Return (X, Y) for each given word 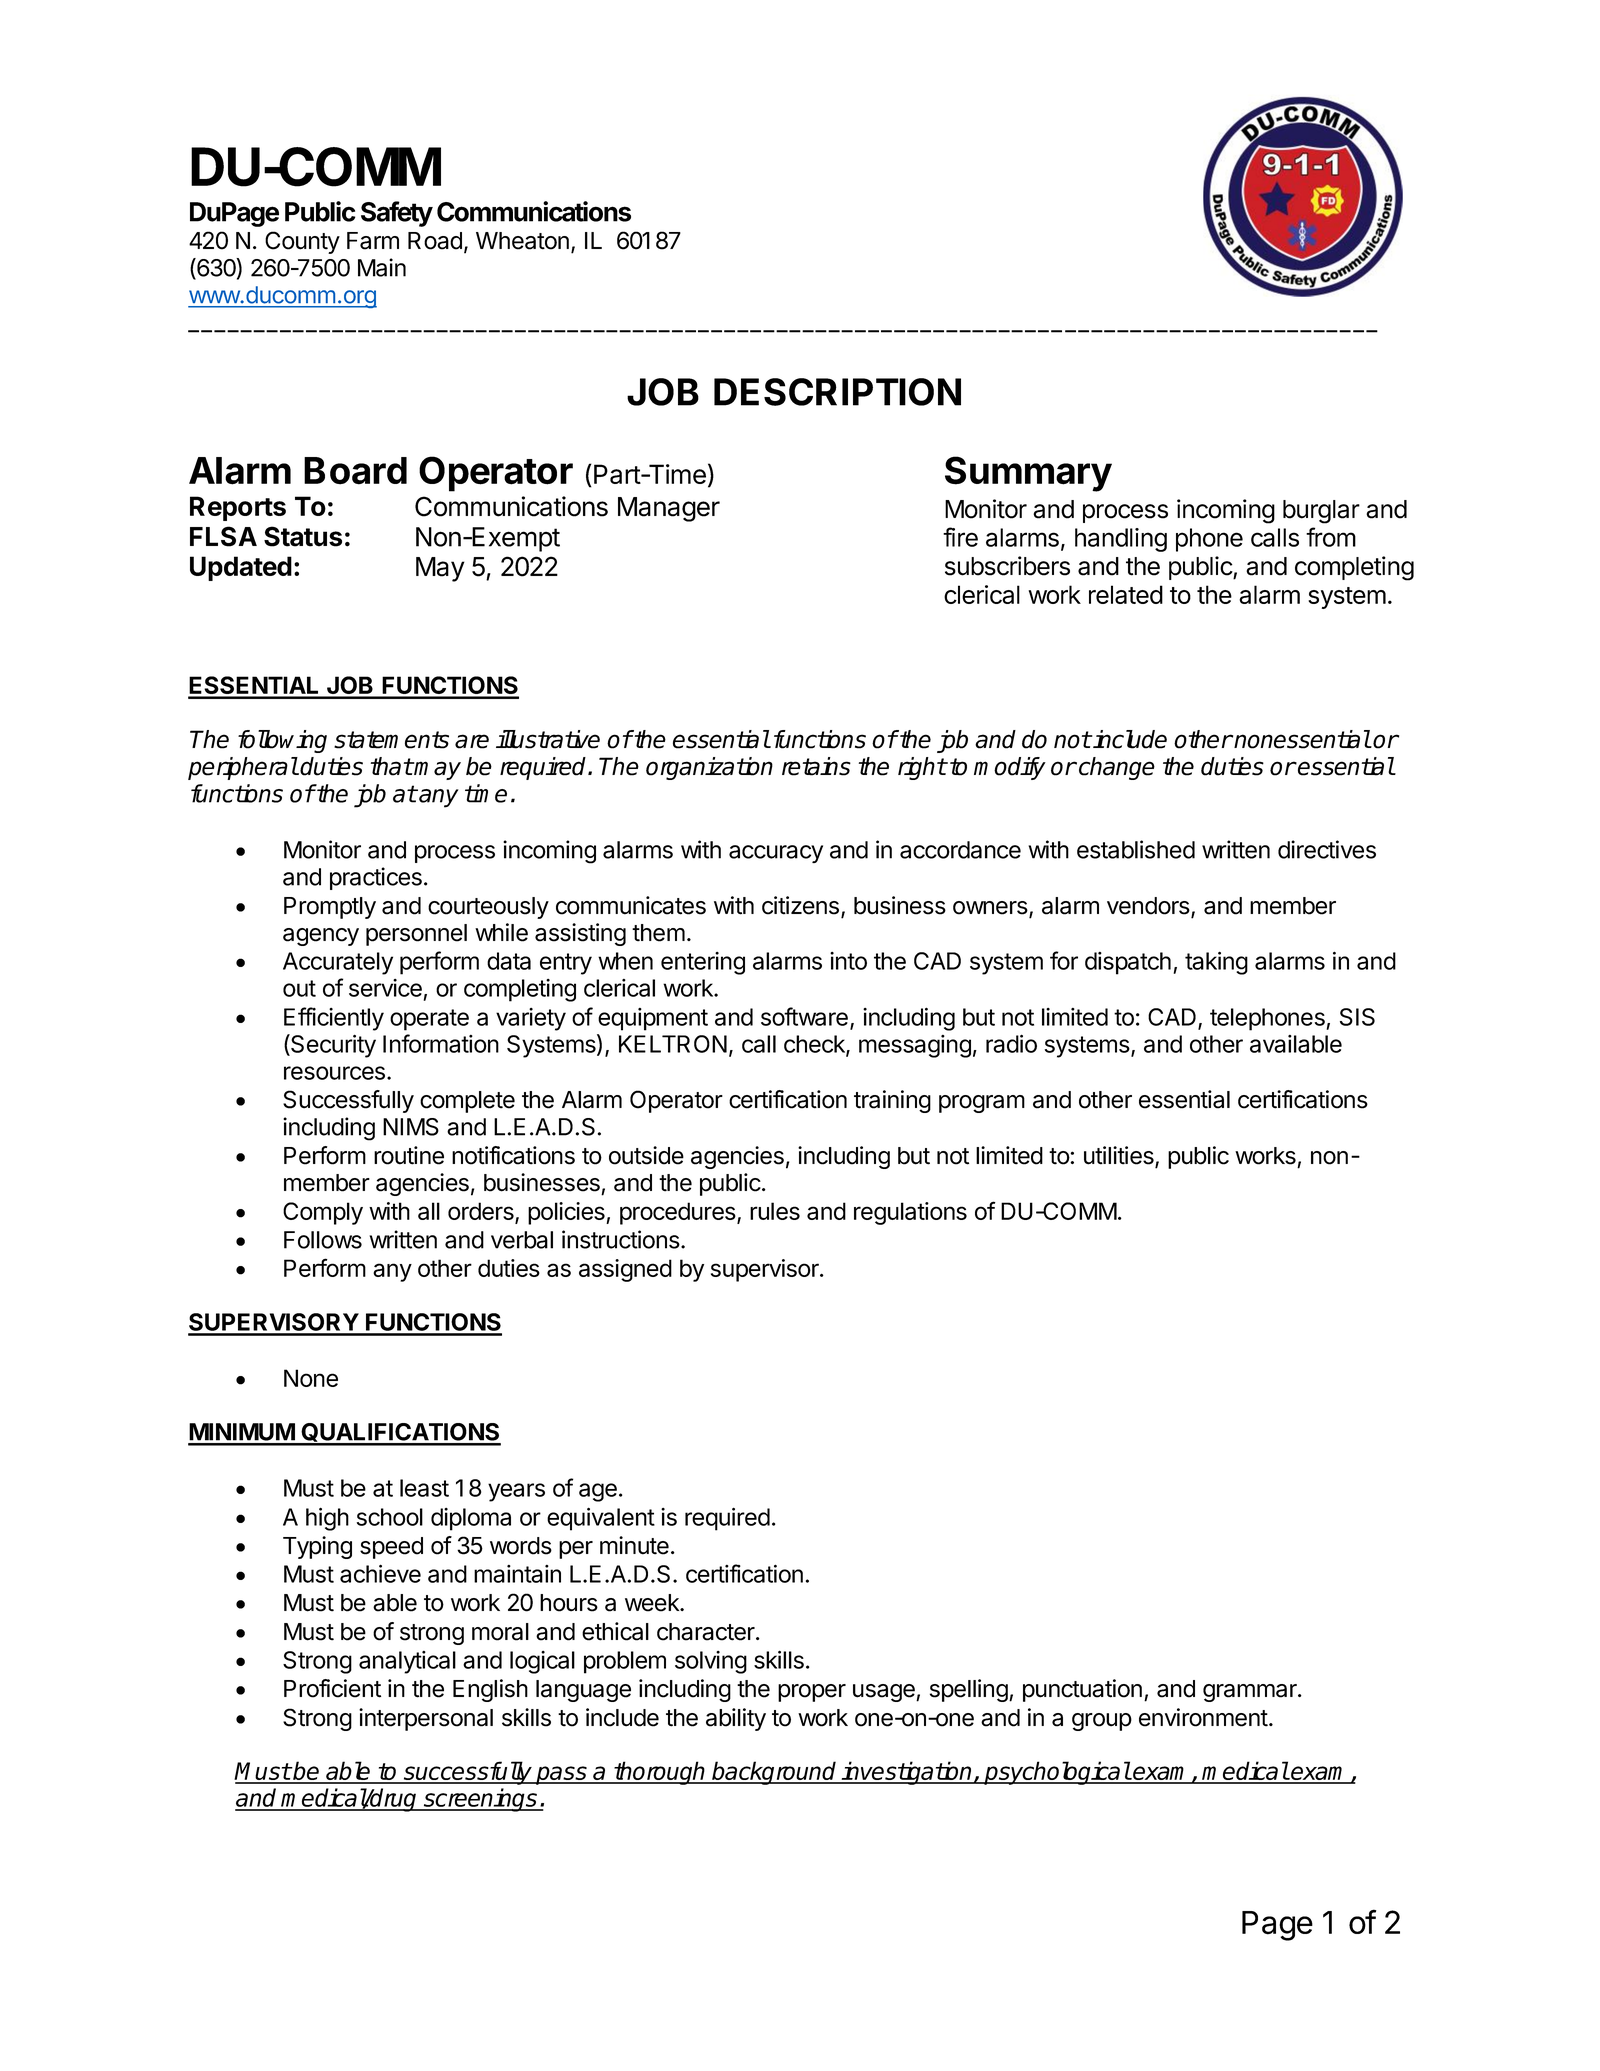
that (392, 766)
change (1117, 768)
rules (775, 1211)
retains (816, 766)
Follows (323, 1240)
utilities (1120, 1156)
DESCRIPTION (837, 392)
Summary (1028, 474)
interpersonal (426, 1719)
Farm (373, 241)
